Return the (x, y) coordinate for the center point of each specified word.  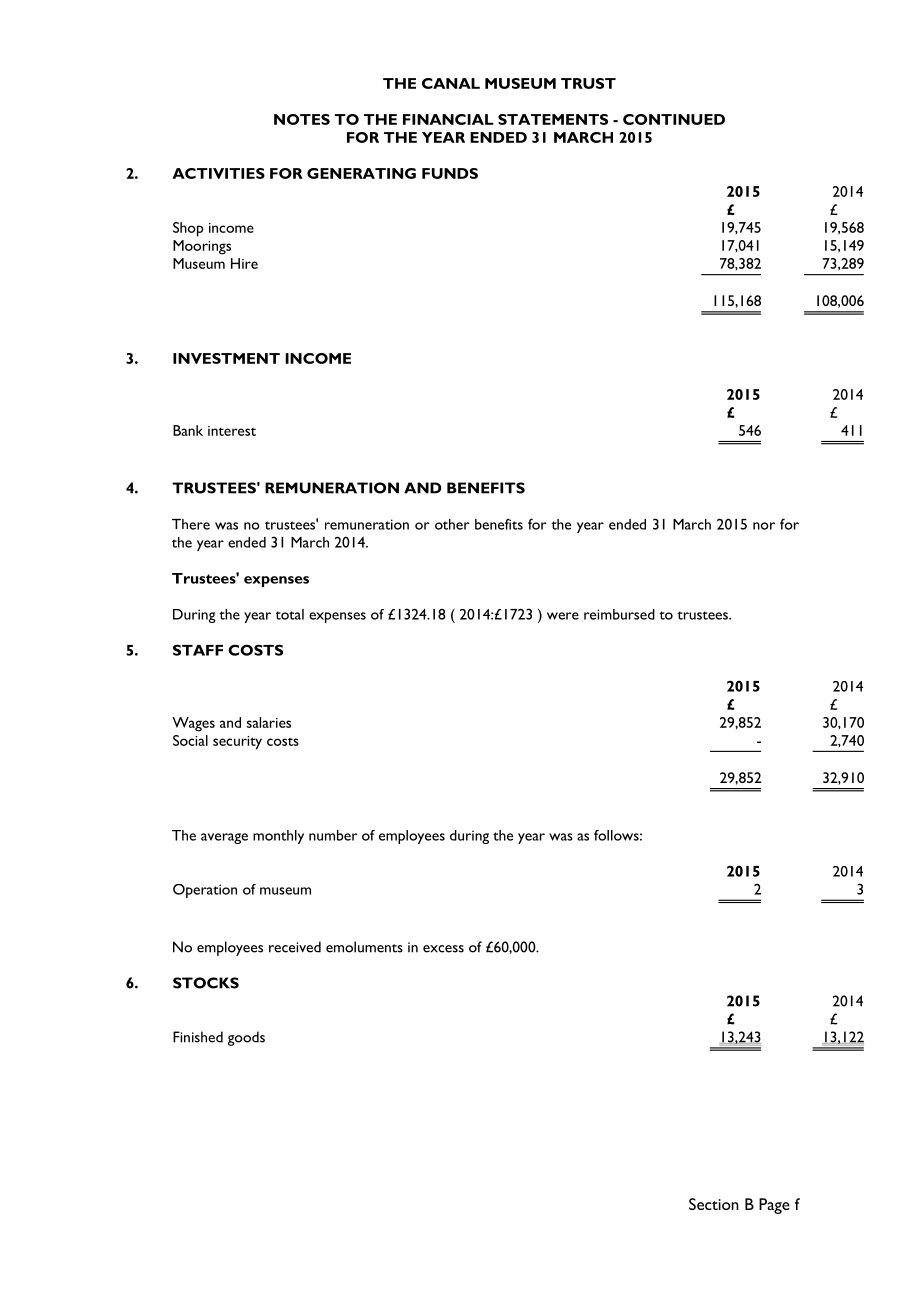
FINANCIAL (448, 119)
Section (714, 1204)
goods (246, 1038)
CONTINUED (674, 119)
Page (774, 1206)
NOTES (302, 119)
